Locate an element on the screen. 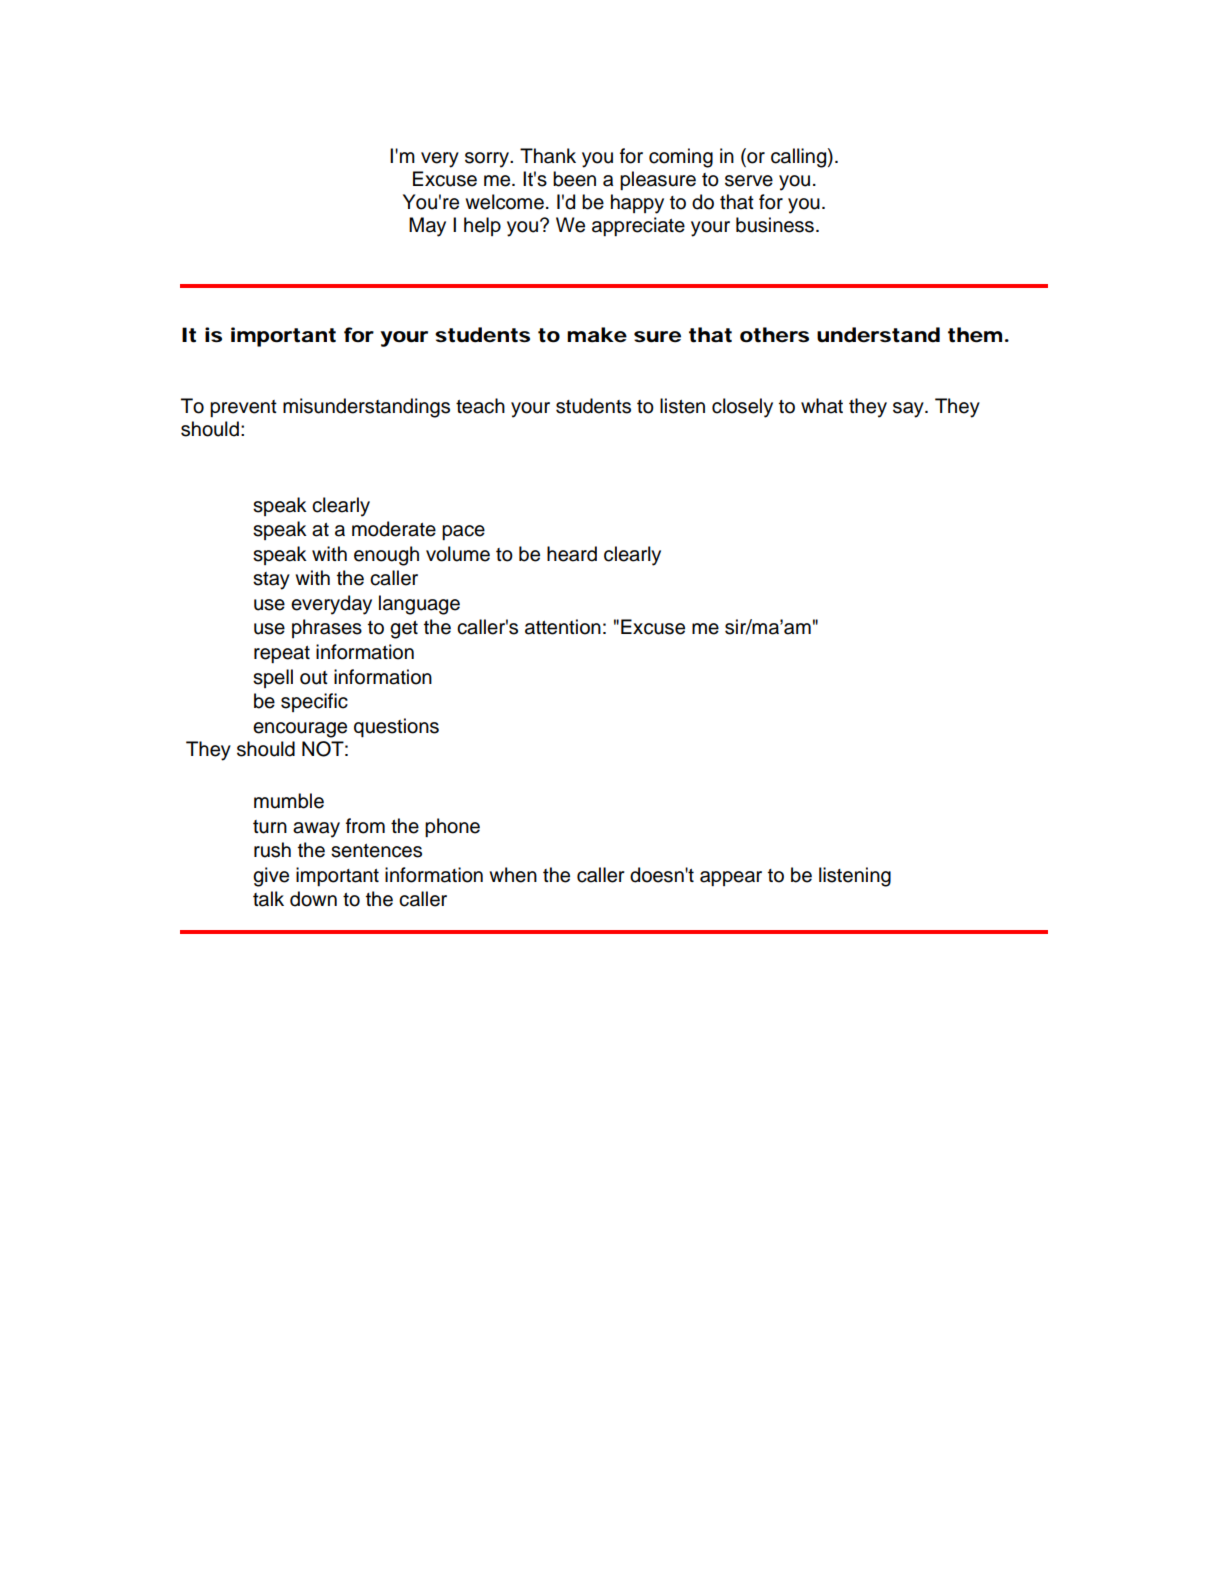  heard is located at coordinates (572, 554).
